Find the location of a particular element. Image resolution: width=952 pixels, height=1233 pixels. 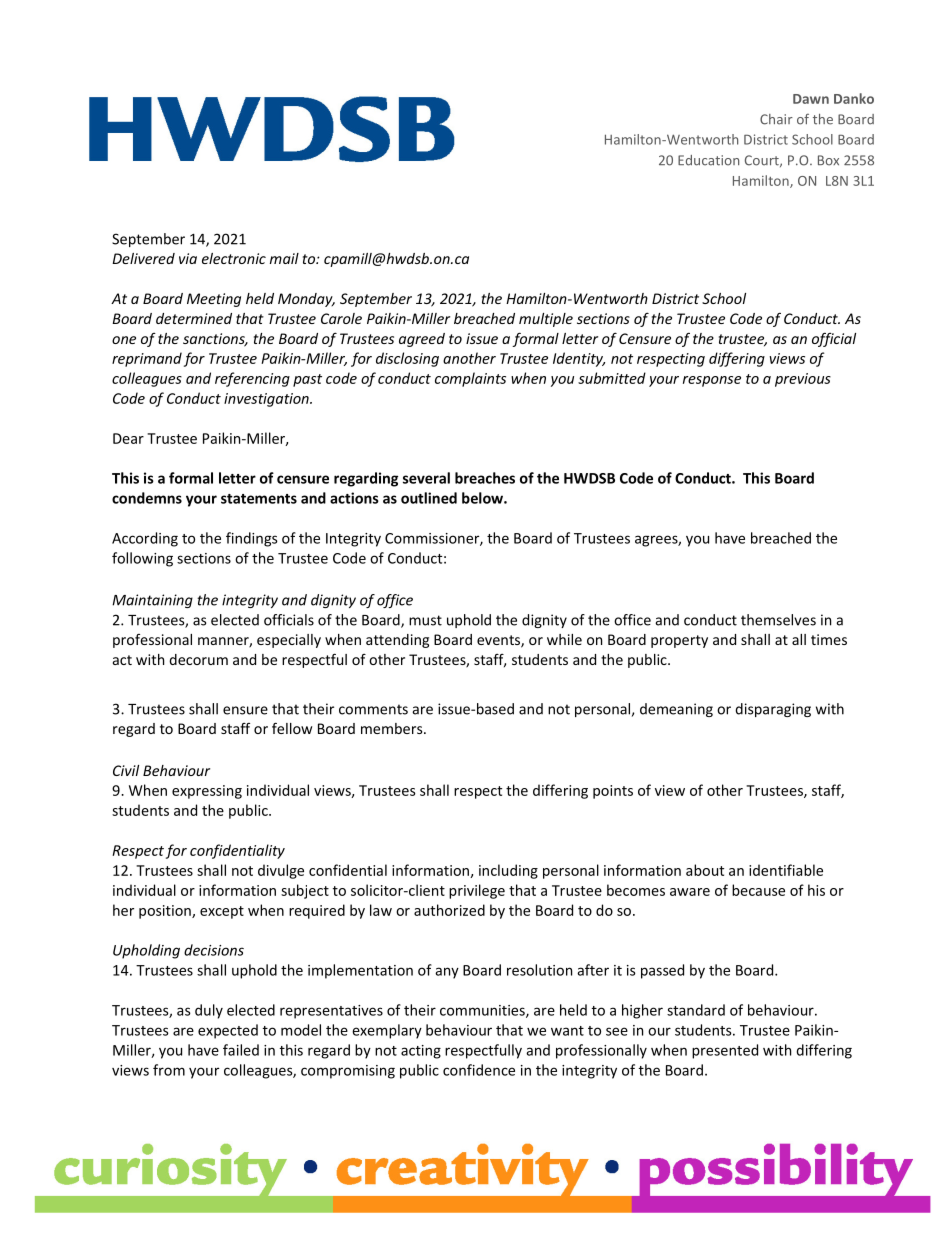

Maintaining is located at coordinates (152, 601).
